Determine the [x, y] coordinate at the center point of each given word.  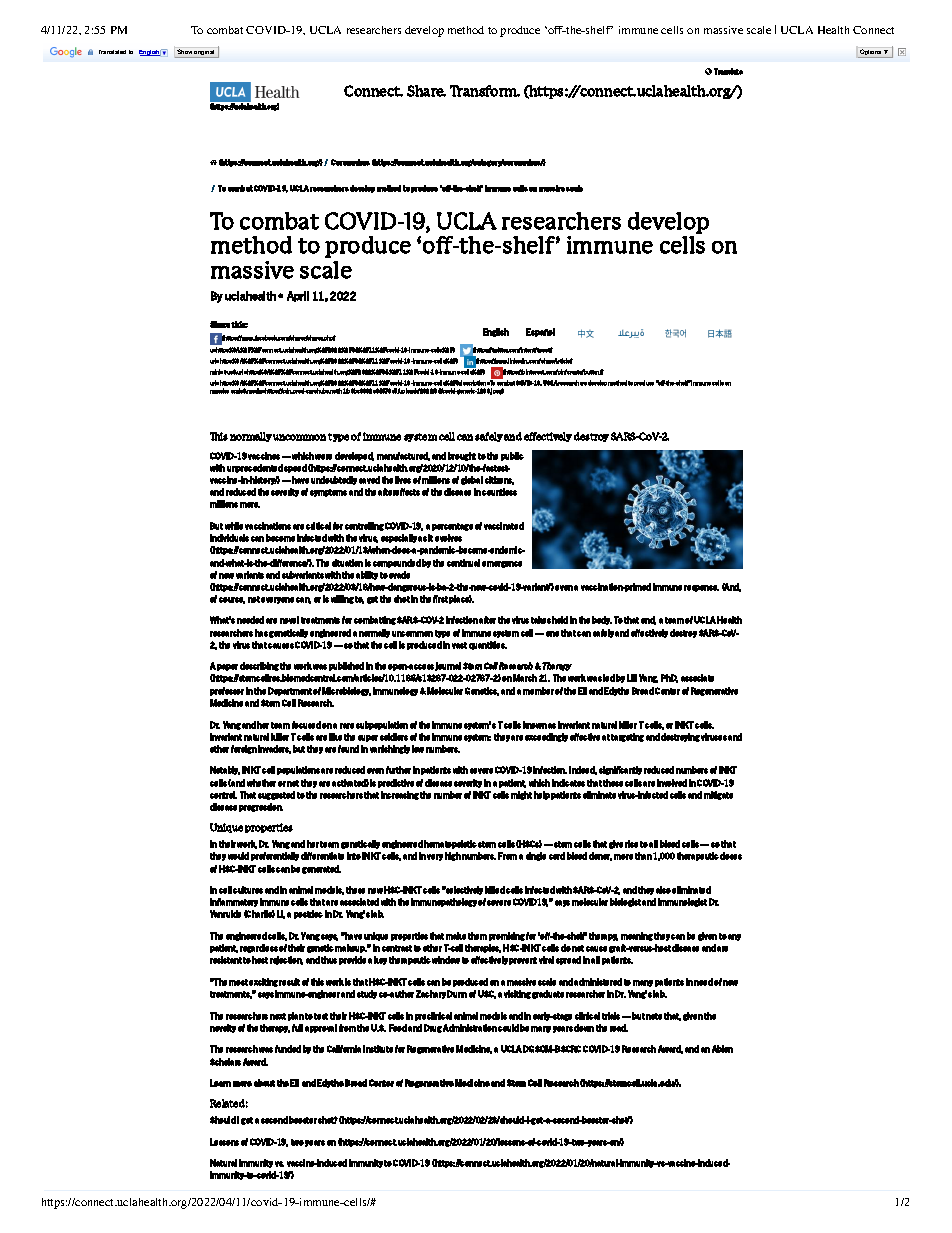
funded [288, 1049]
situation [347, 563]
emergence [502, 564]
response [701, 588]
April [298, 296]
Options [871, 53]
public [512, 456]
